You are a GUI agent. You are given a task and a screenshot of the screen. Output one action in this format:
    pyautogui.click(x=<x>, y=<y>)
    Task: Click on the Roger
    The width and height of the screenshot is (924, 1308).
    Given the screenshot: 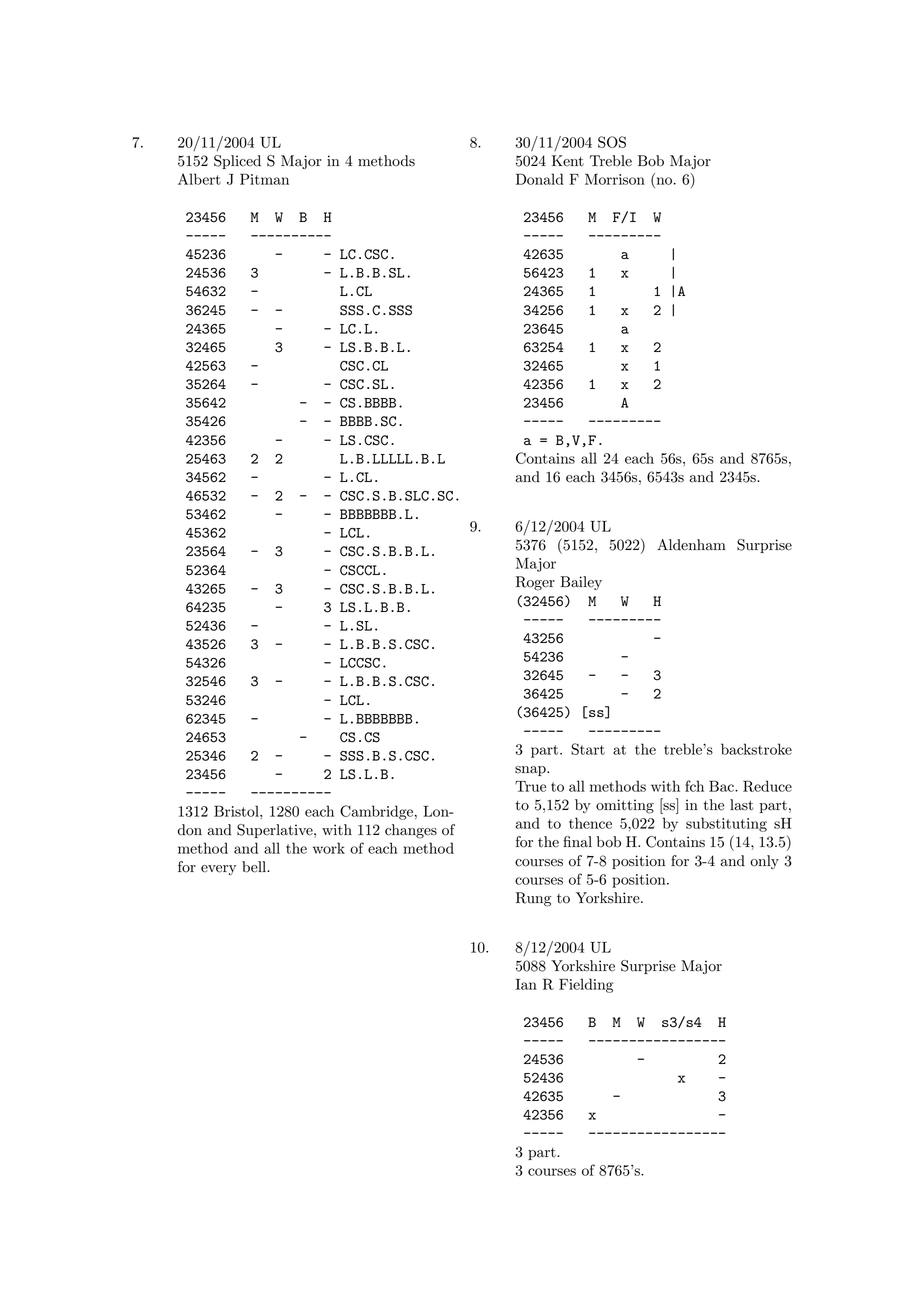 What is the action you would take?
    pyautogui.click(x=535, y=583)
